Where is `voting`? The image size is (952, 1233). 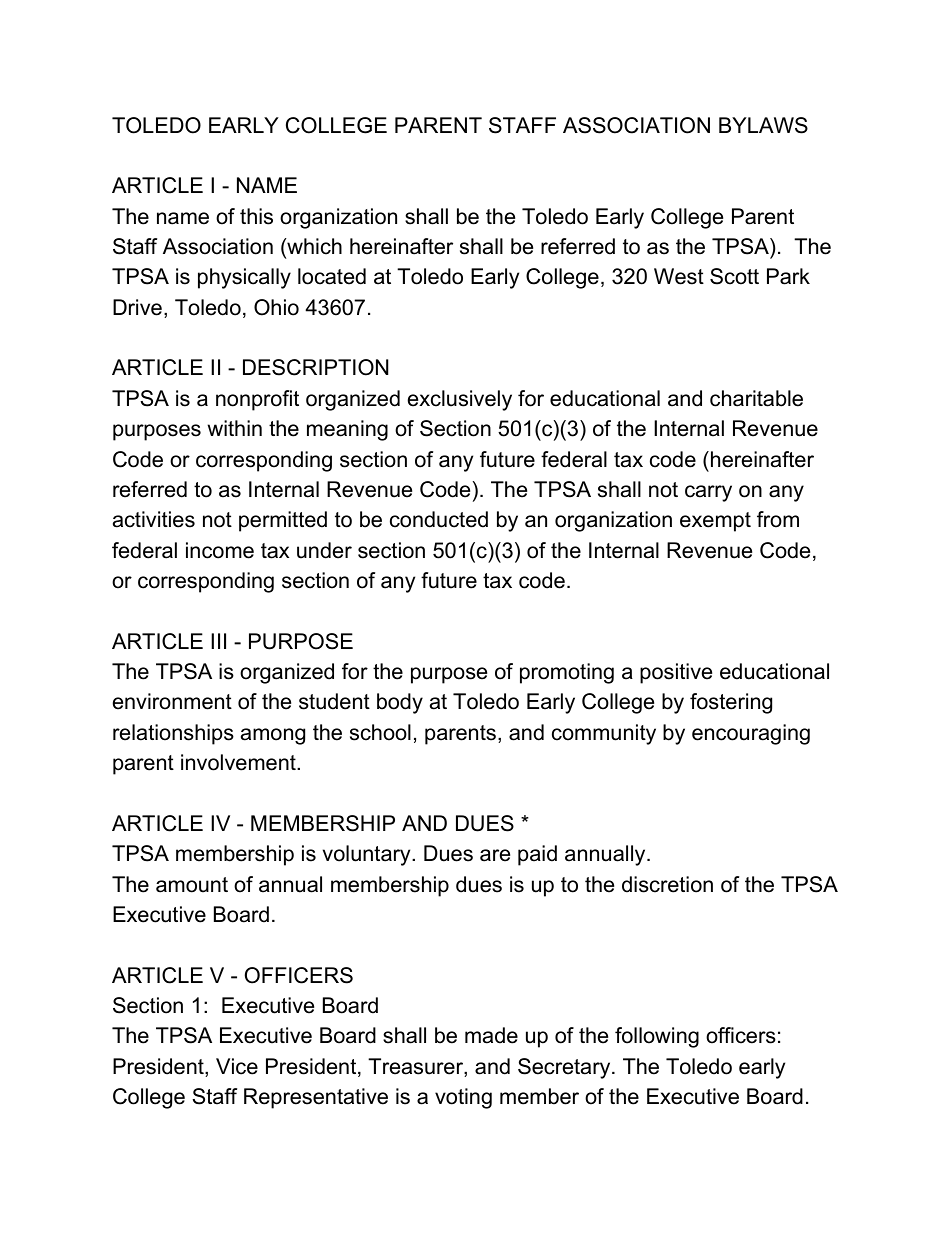 voting is located at coordinates (463, 1098).
